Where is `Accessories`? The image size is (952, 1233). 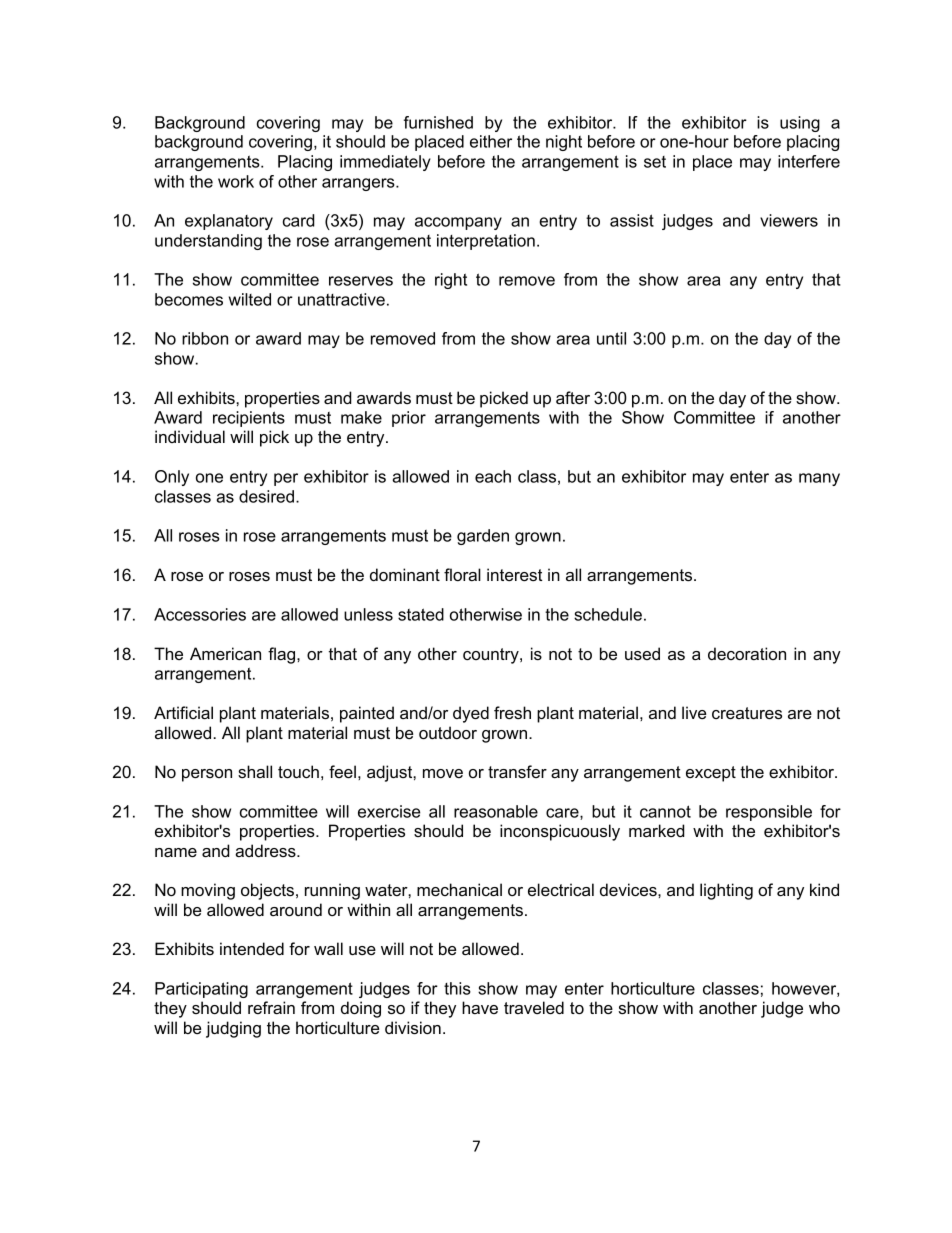
Accessories is located at coordinates (200, 614).
